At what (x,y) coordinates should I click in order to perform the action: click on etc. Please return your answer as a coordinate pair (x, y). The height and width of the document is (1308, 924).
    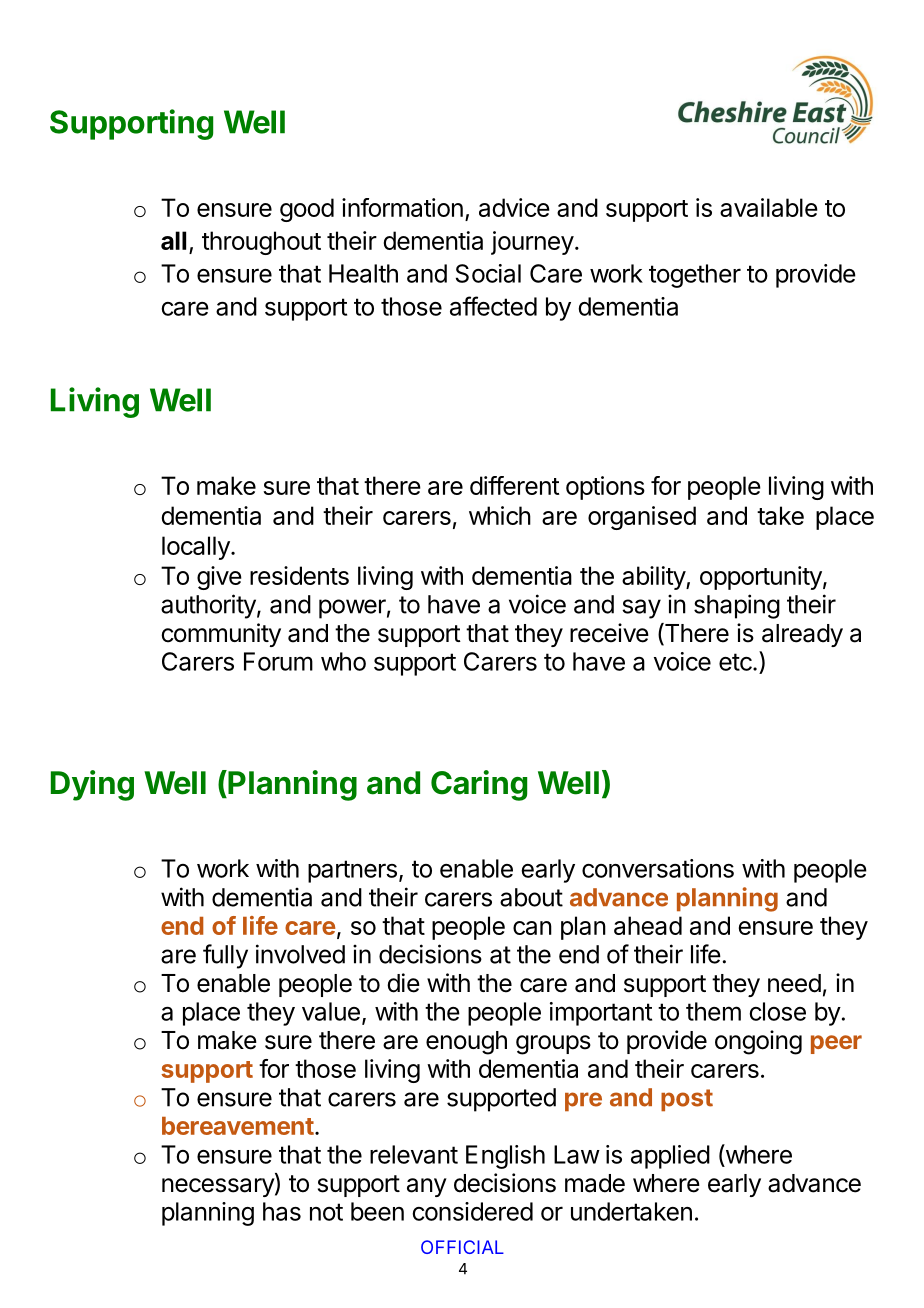
    Looking at the image, I should click on (736, 662).
